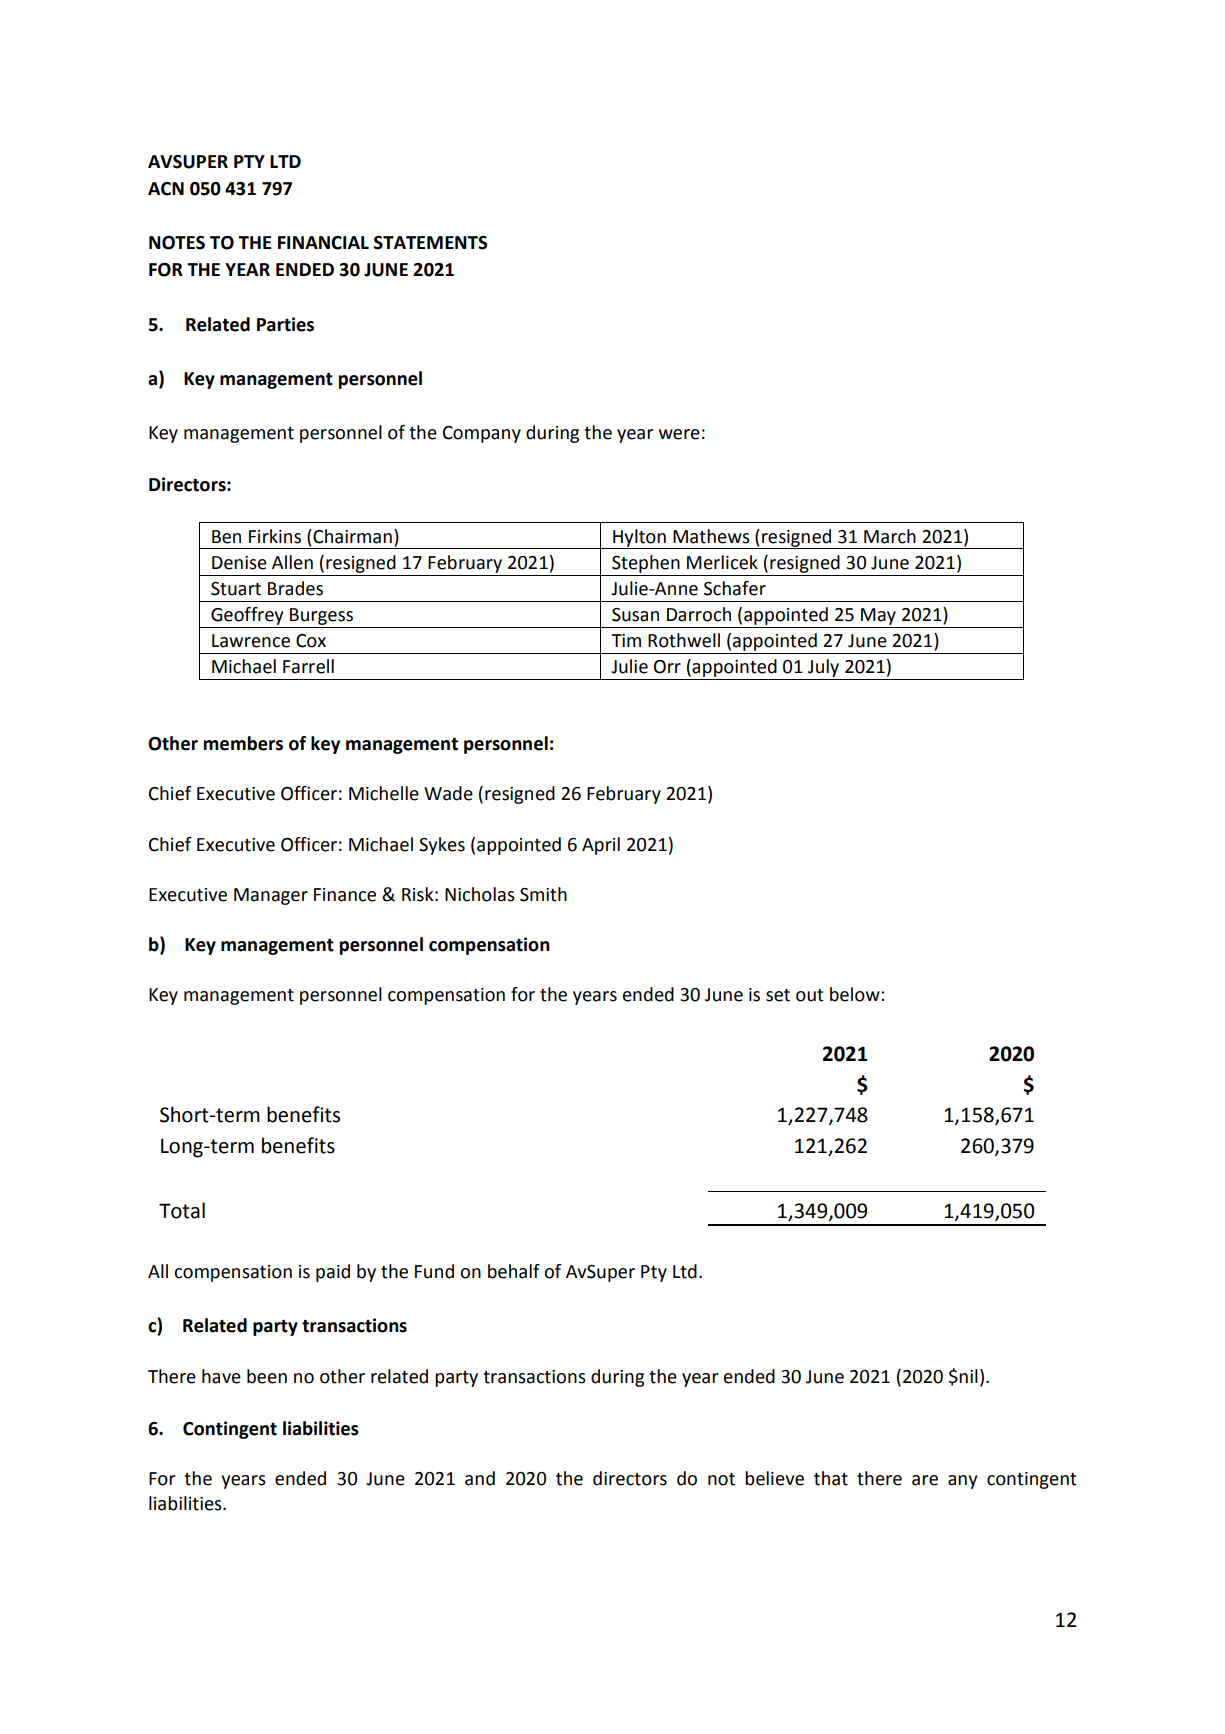 The width and height of the page is (1225, 1734). Describe the element at coordinates (267, 1376) in the page. I see `been` at that location.
